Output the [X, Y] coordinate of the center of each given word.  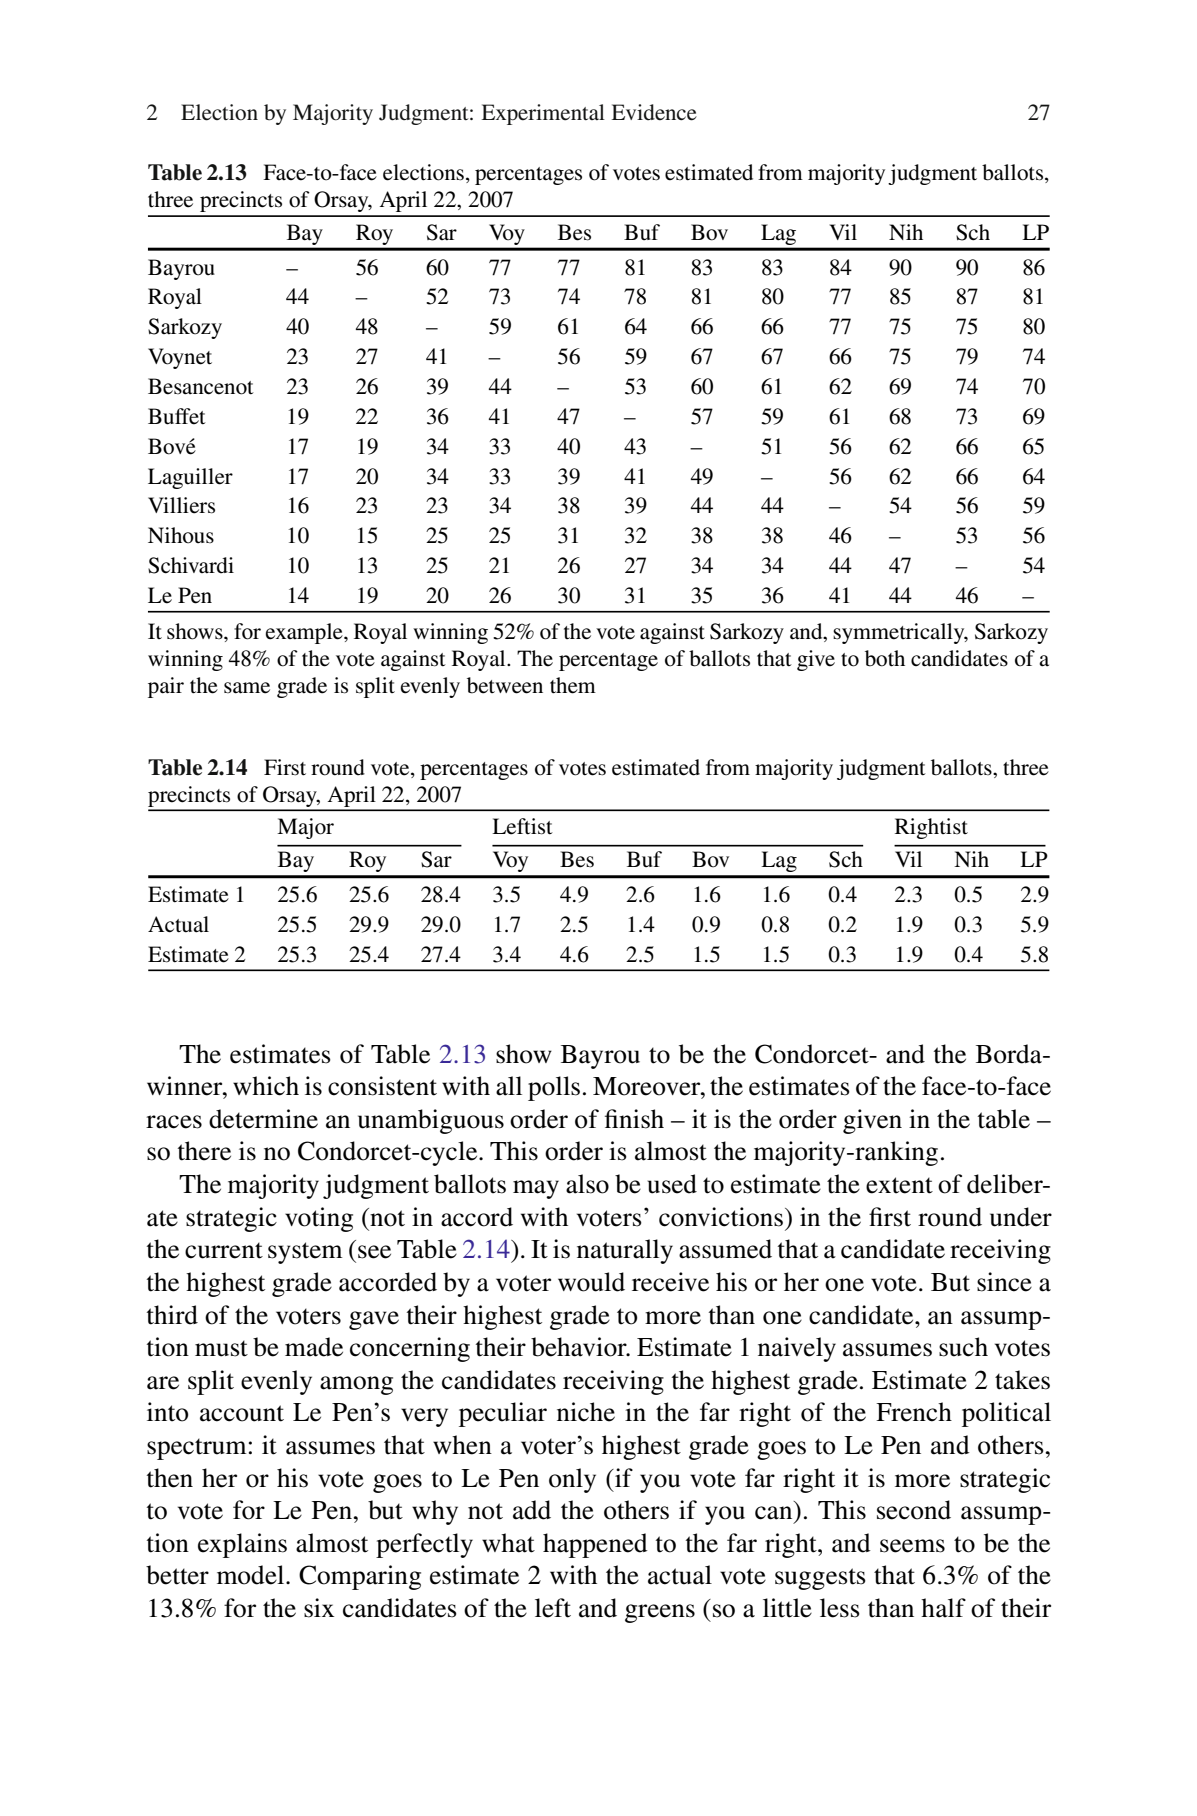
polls [554, 1088]
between [505, 685]
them [573, 685]
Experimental [543, 114]
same [247, 688]
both [885, 658]
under [1021, 1217]
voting [319, 1219]
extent [899, 1185]
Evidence [654, 112]
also [587, 1184]
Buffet [177, 416]
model [252, 1575]
